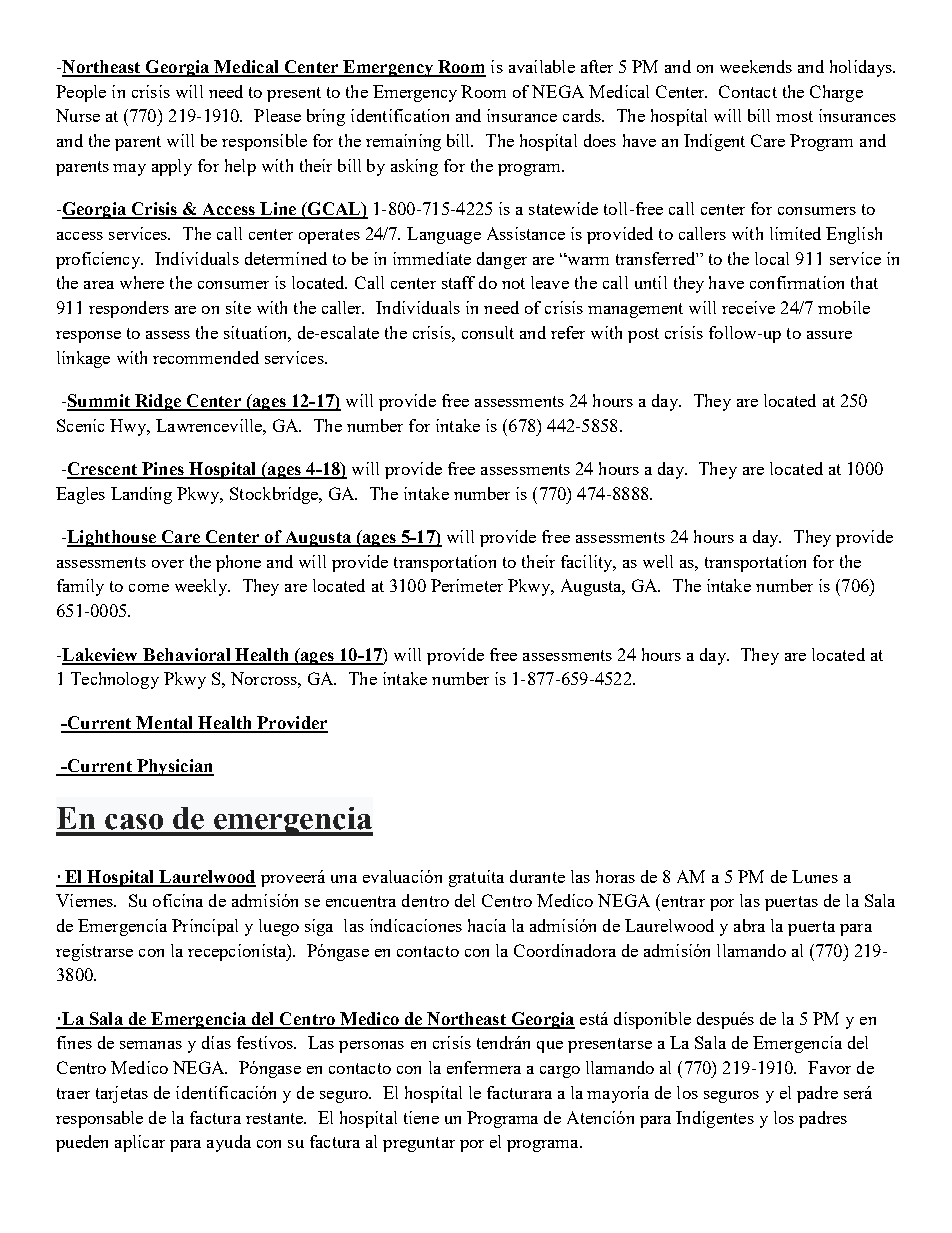 This page has height=1233, width=952. I want to click on Perimeter, so click(467, 585).
